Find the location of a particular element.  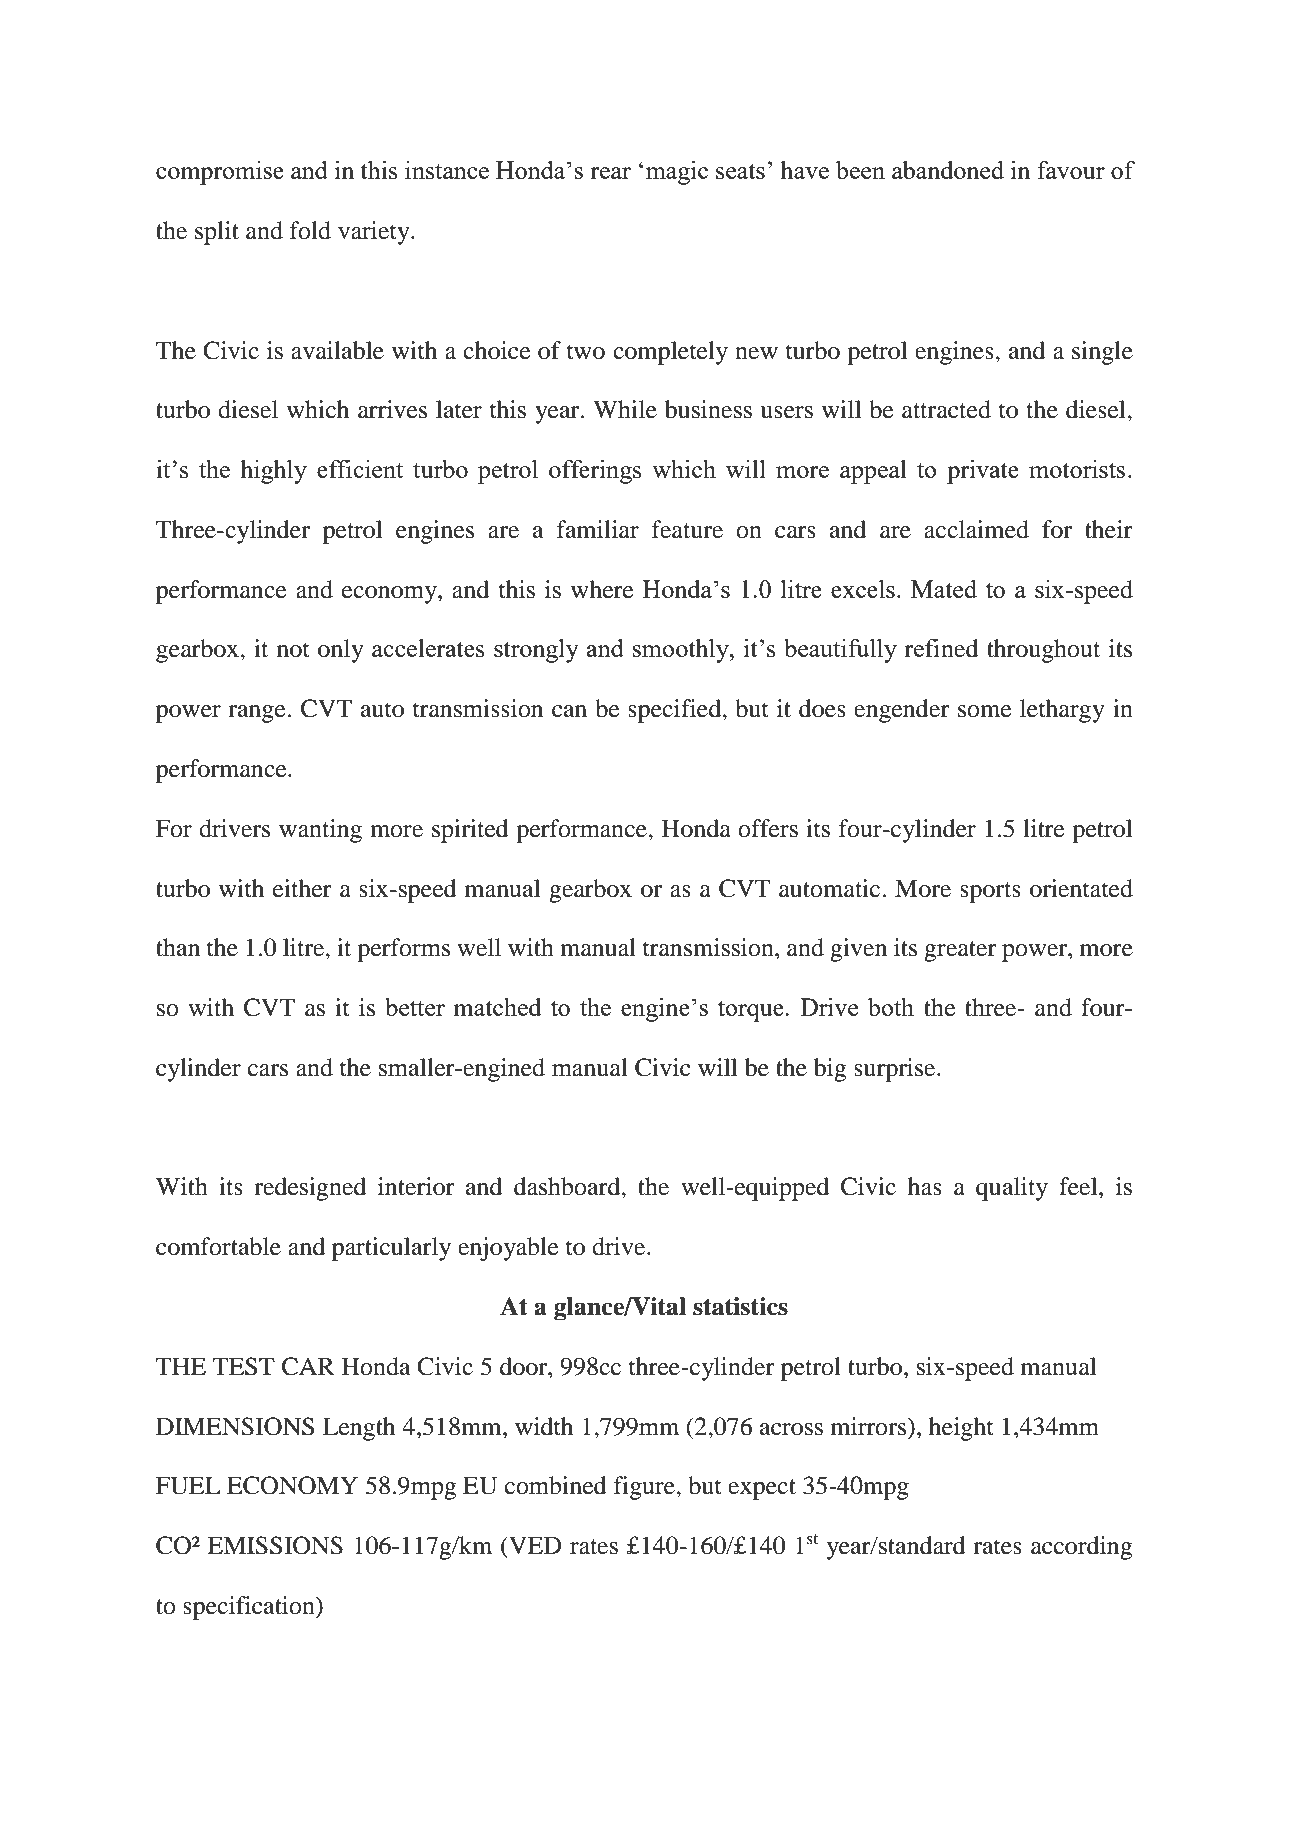

EMISSIONS is located at coordinates (275, 1545).
